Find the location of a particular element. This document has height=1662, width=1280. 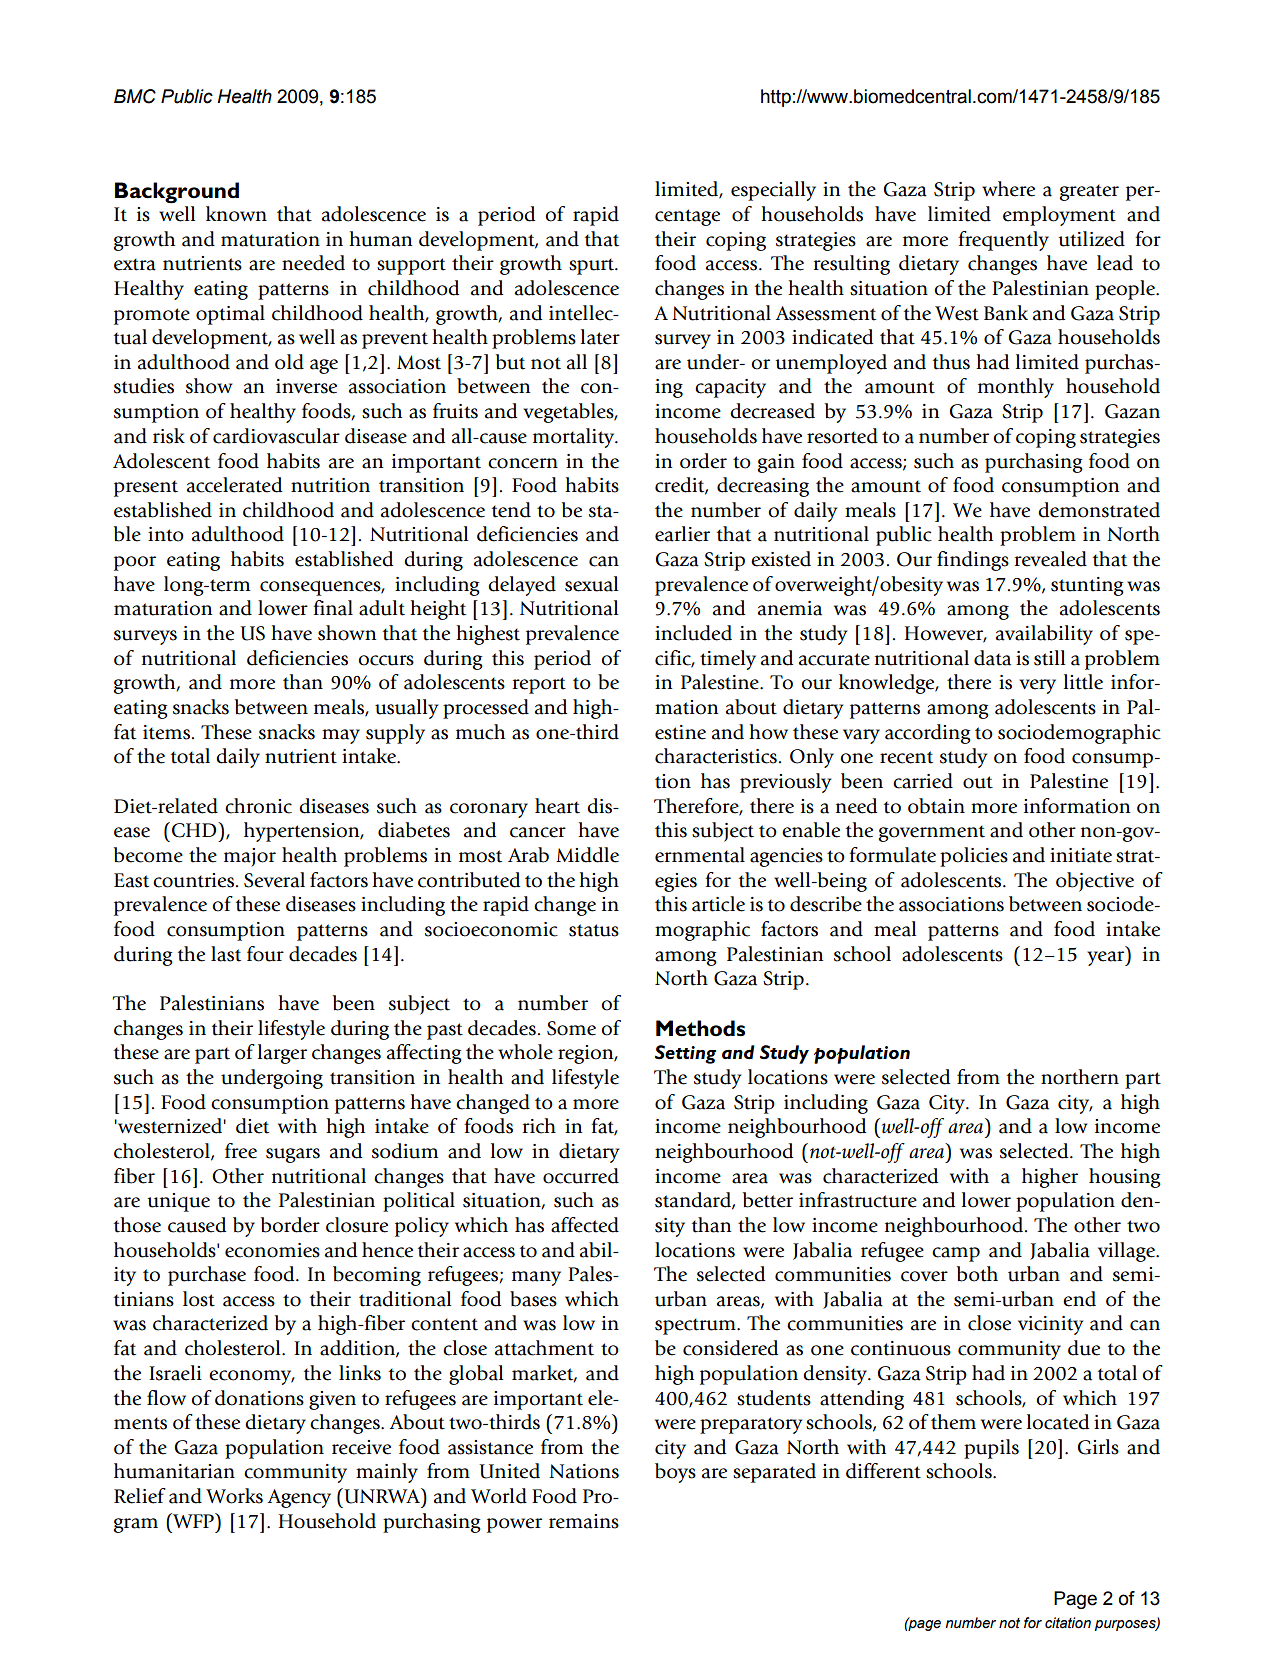

especially is located at coordinates (773, 191).
